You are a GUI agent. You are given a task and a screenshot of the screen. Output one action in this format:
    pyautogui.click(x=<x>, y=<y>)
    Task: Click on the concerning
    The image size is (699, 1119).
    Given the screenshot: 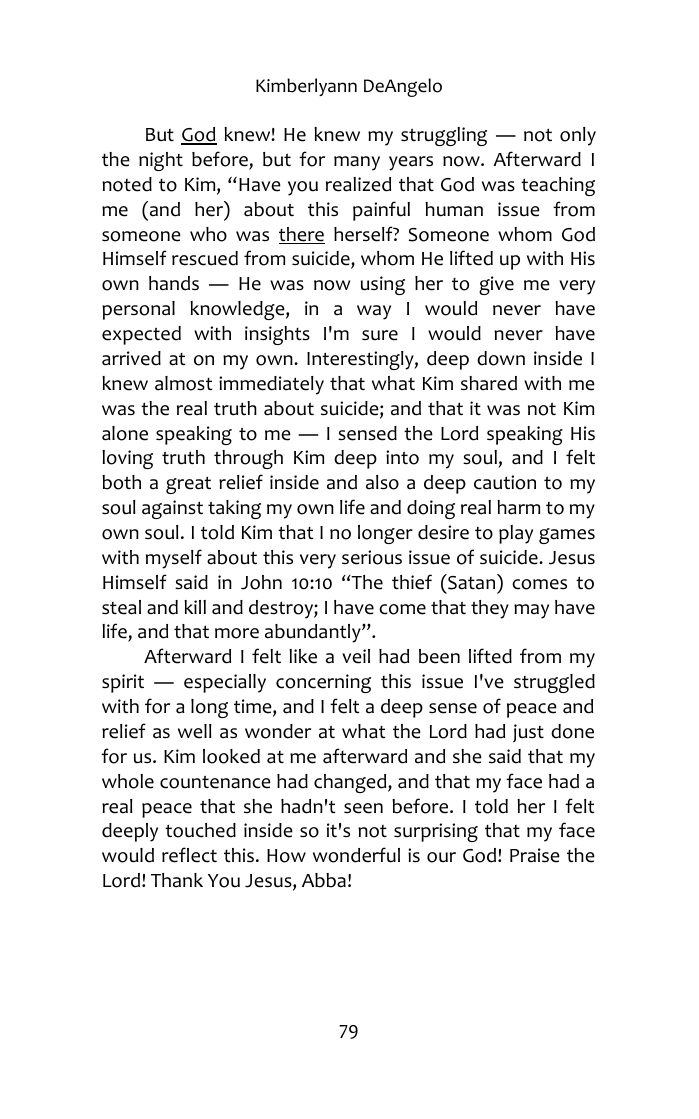 What is the action you would take?
    pyautogui.click(x=323, y=683)
